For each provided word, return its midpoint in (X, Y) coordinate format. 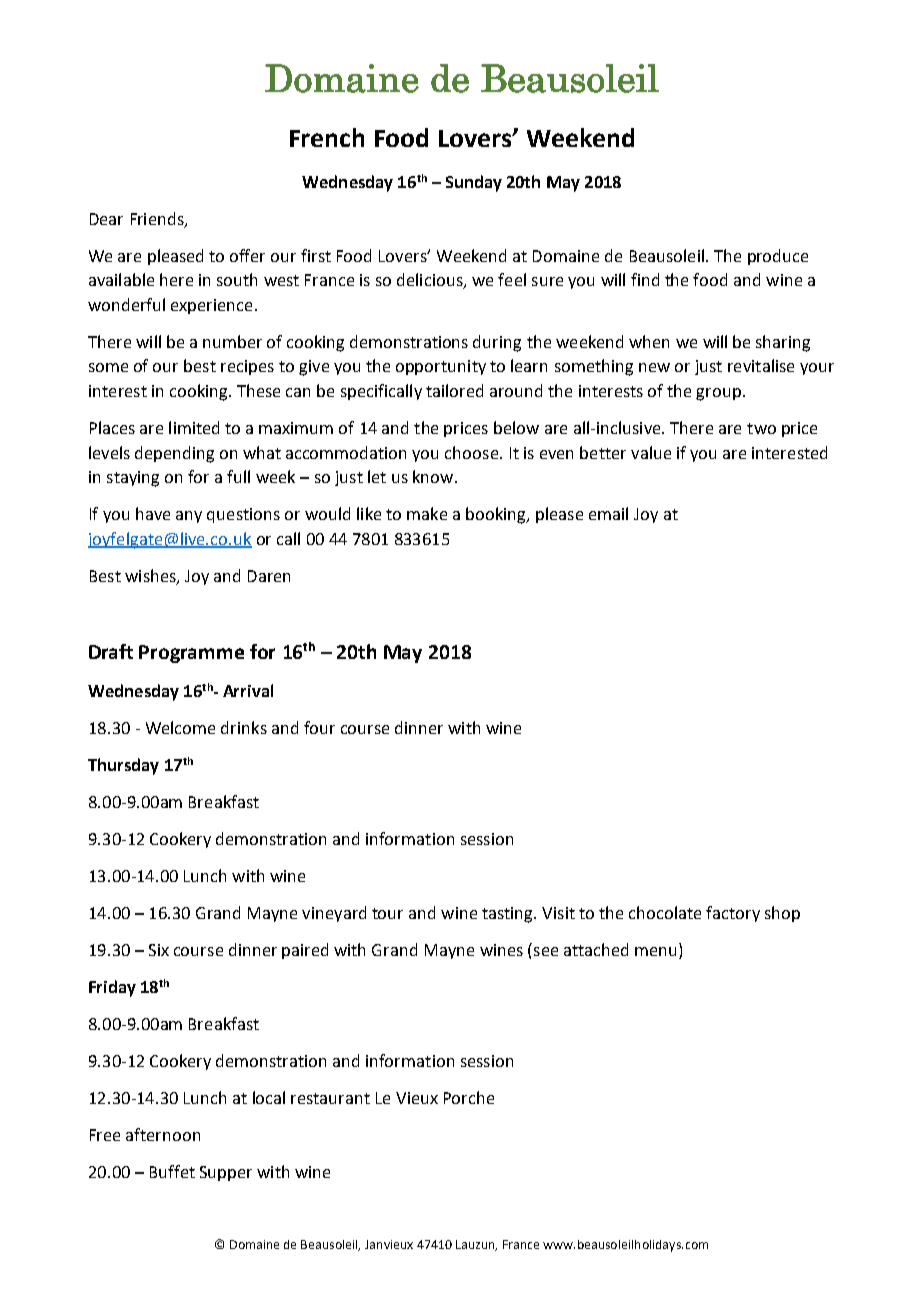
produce (778, 257)
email (608, 513)
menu (655, 951)
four (319, 727)
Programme (191, 654)
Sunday (474, 183)
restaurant (330, 1098)
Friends (158, 219)
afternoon (163, 1134)
